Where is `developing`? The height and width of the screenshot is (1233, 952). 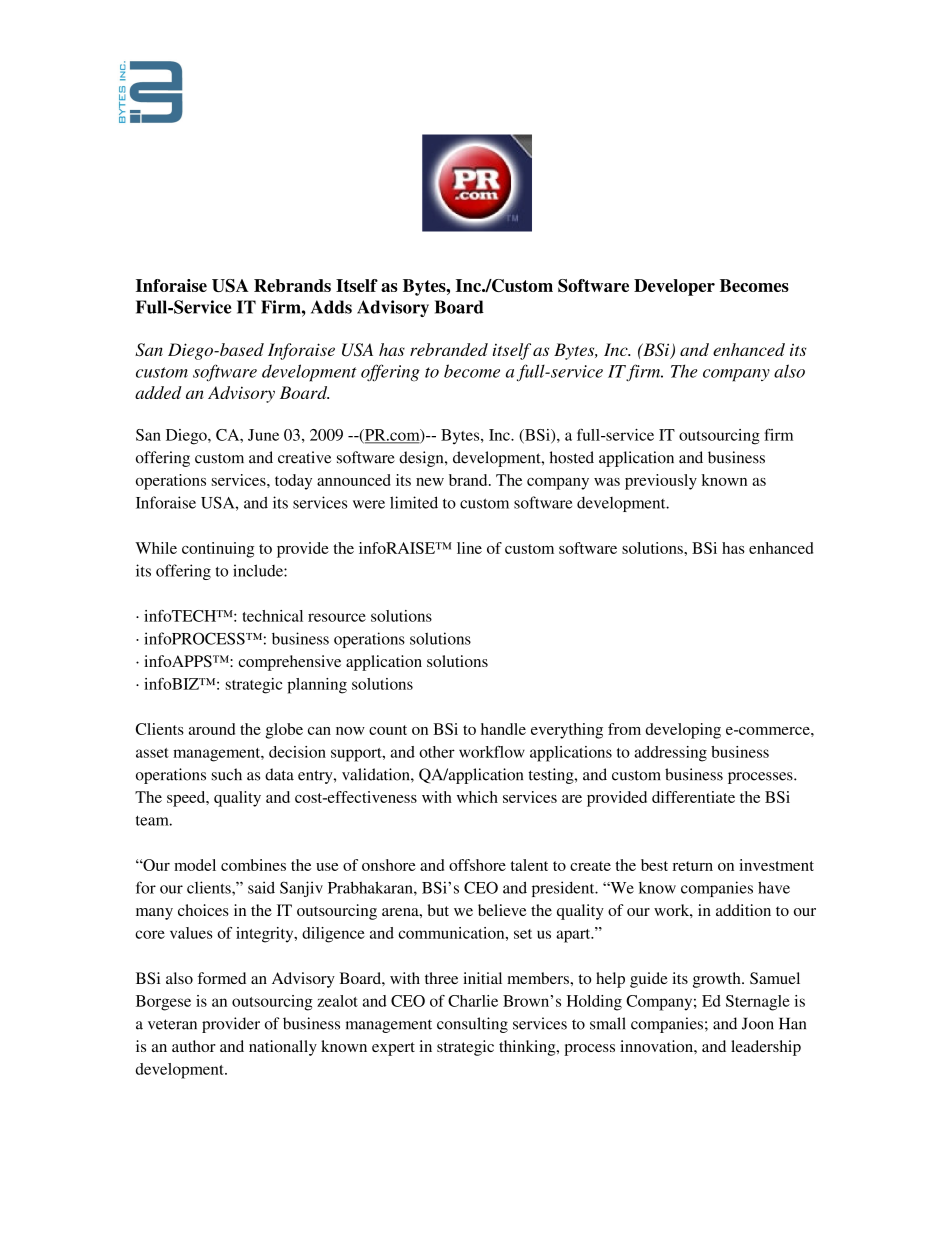 developing is located at coordinates (683, 731).
